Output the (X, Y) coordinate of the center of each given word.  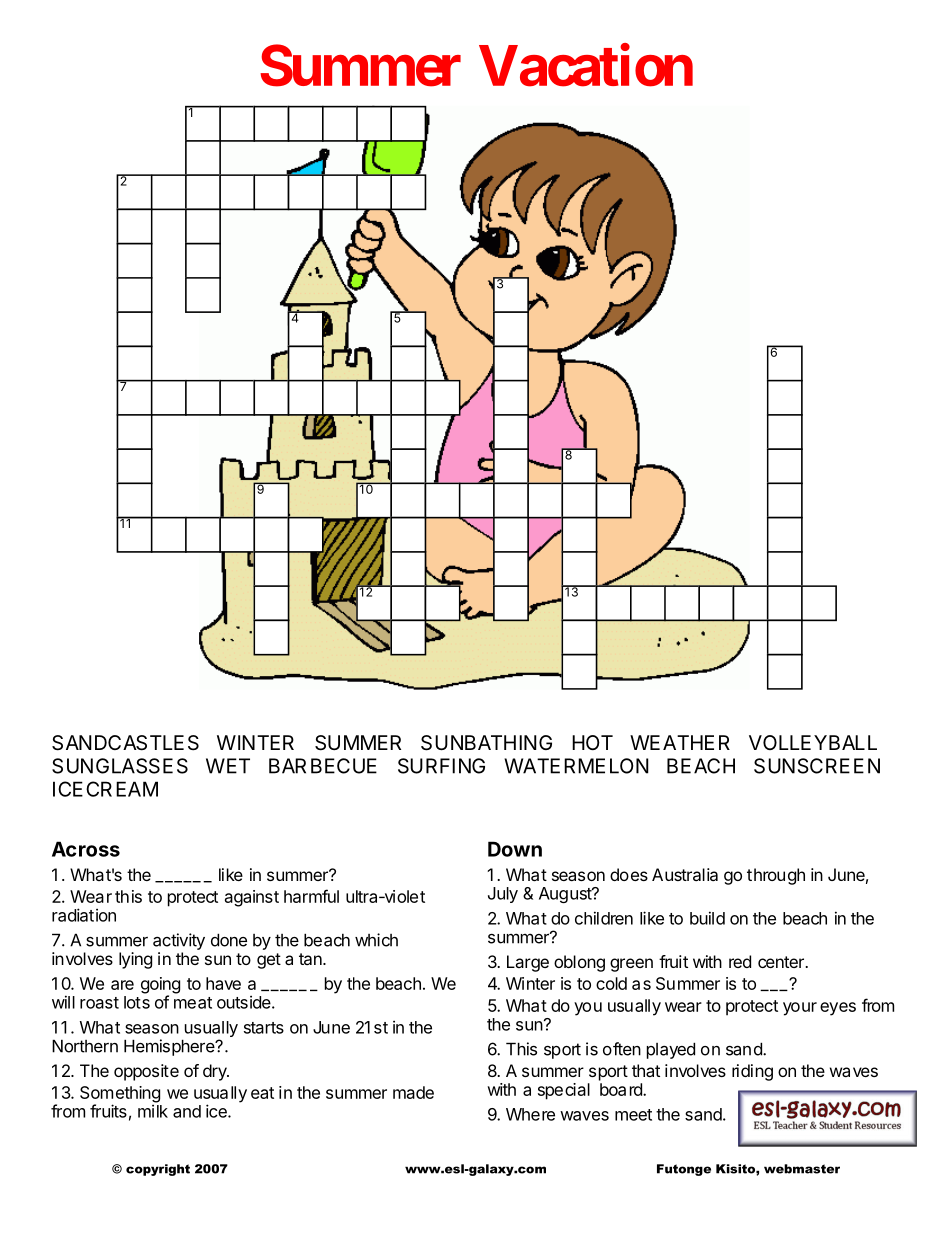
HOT (592, 742)
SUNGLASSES (120, 766)
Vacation (586, 66)
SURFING (441, 766)
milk (153, 1111)
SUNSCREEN (817, 766)
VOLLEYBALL (813, 742)
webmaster (802, 1169)
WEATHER (680, 742)
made (413, 1092)
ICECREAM (105, 789)
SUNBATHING (486, 743)
